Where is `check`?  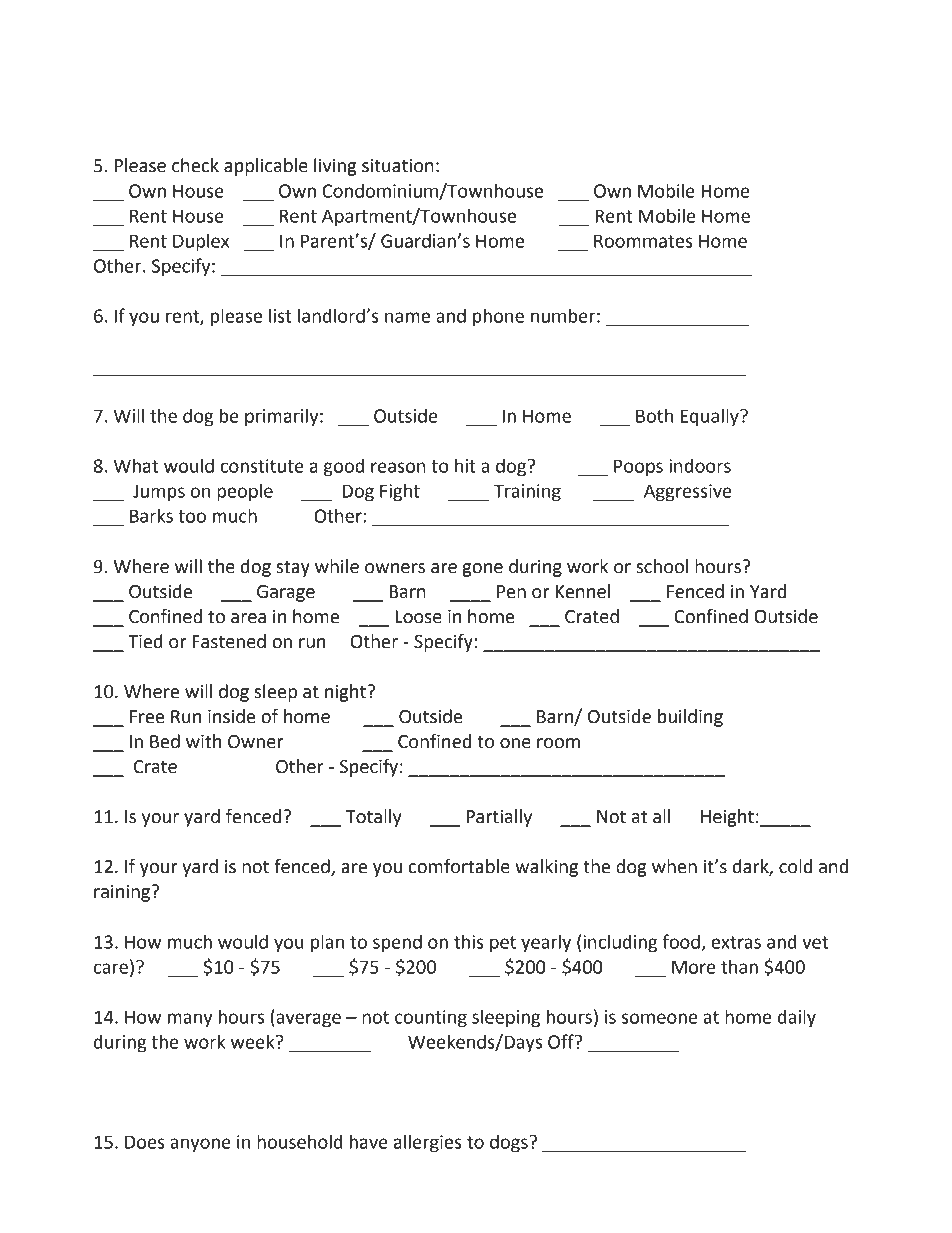
check is located at coordinates (195, 165).
